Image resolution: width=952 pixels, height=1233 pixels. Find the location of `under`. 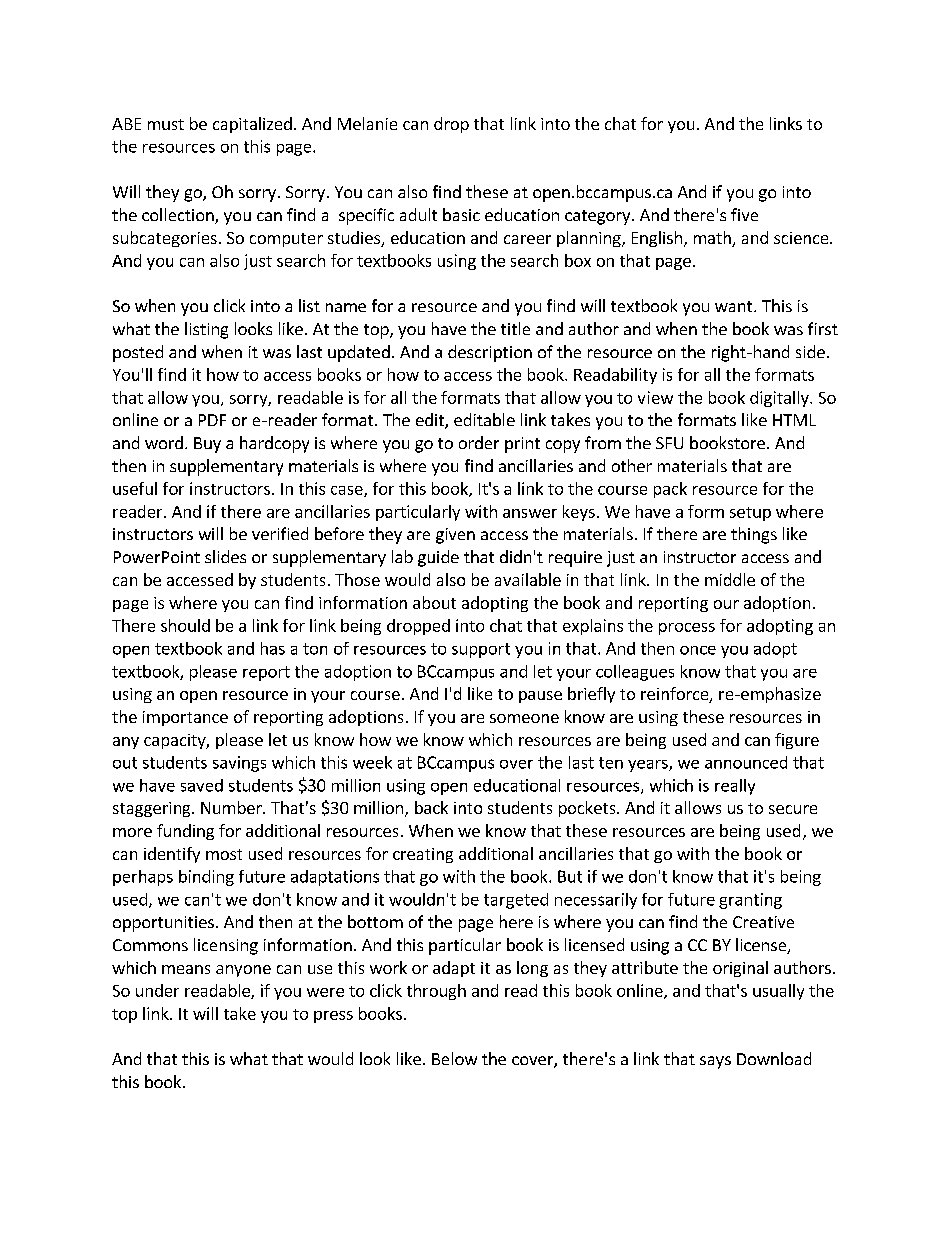

under is located at coordinates (157, 990).
